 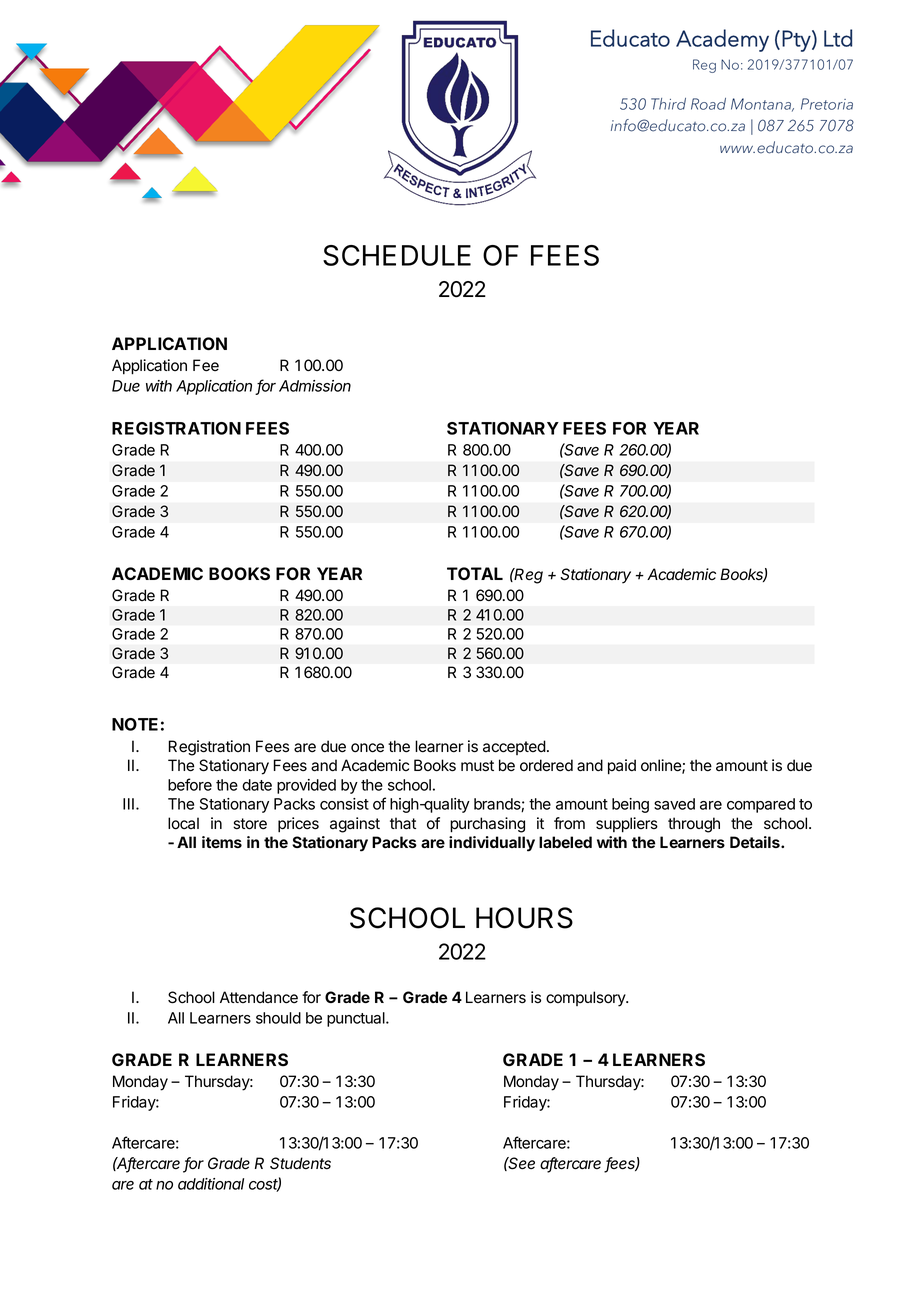 I want to click on SCHEDULE, so click(x=397, y=255).
